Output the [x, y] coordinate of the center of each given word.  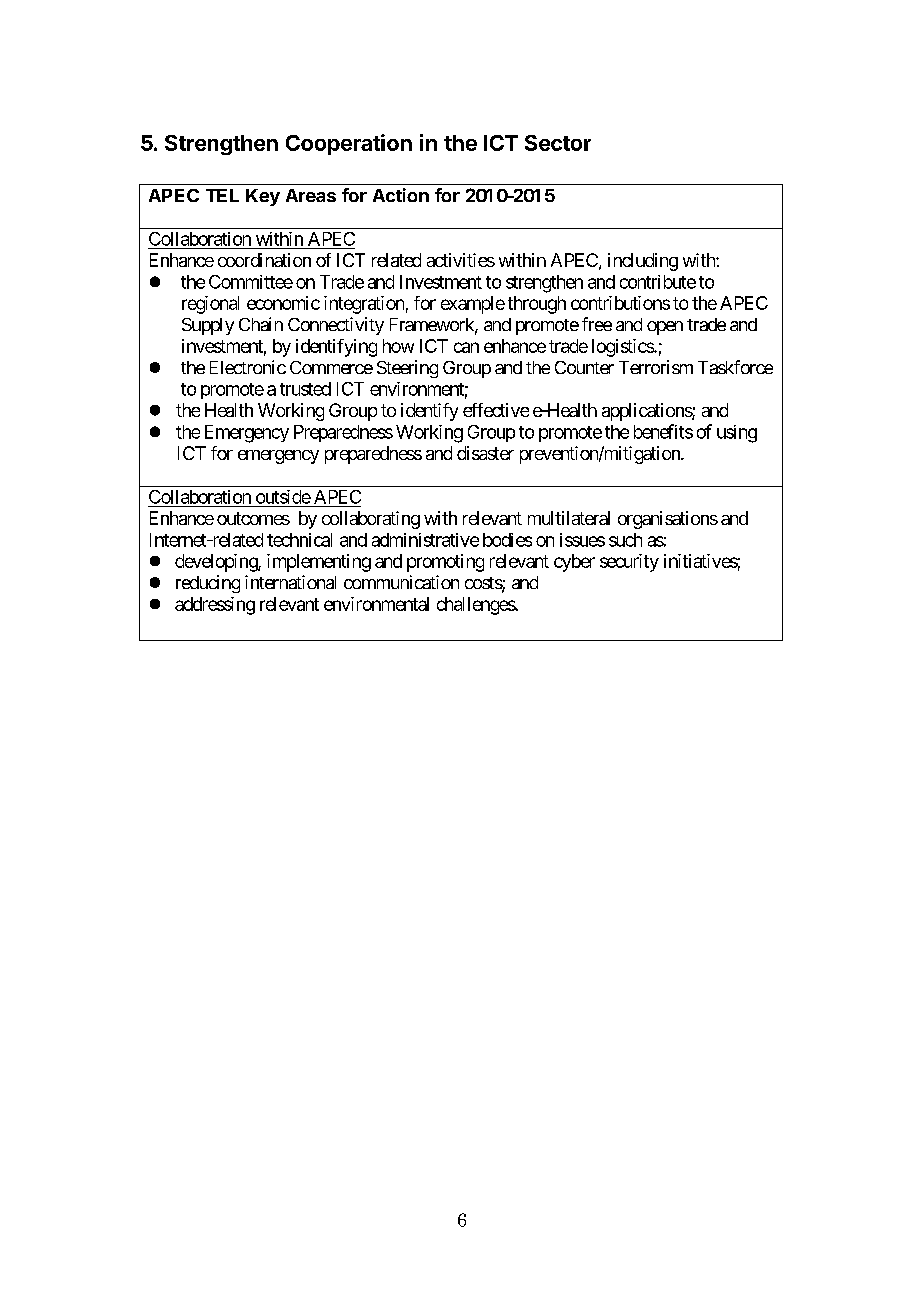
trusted [305, 389]
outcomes [253, 518]
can [466, 347]
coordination [264, 260]
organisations [668, 520]
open [665, 328]
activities [461, 260]
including [643, 262]
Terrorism [656, 367]
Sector [558, 143]
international [290, 582]
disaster [485, 453]
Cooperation [349, 144]
